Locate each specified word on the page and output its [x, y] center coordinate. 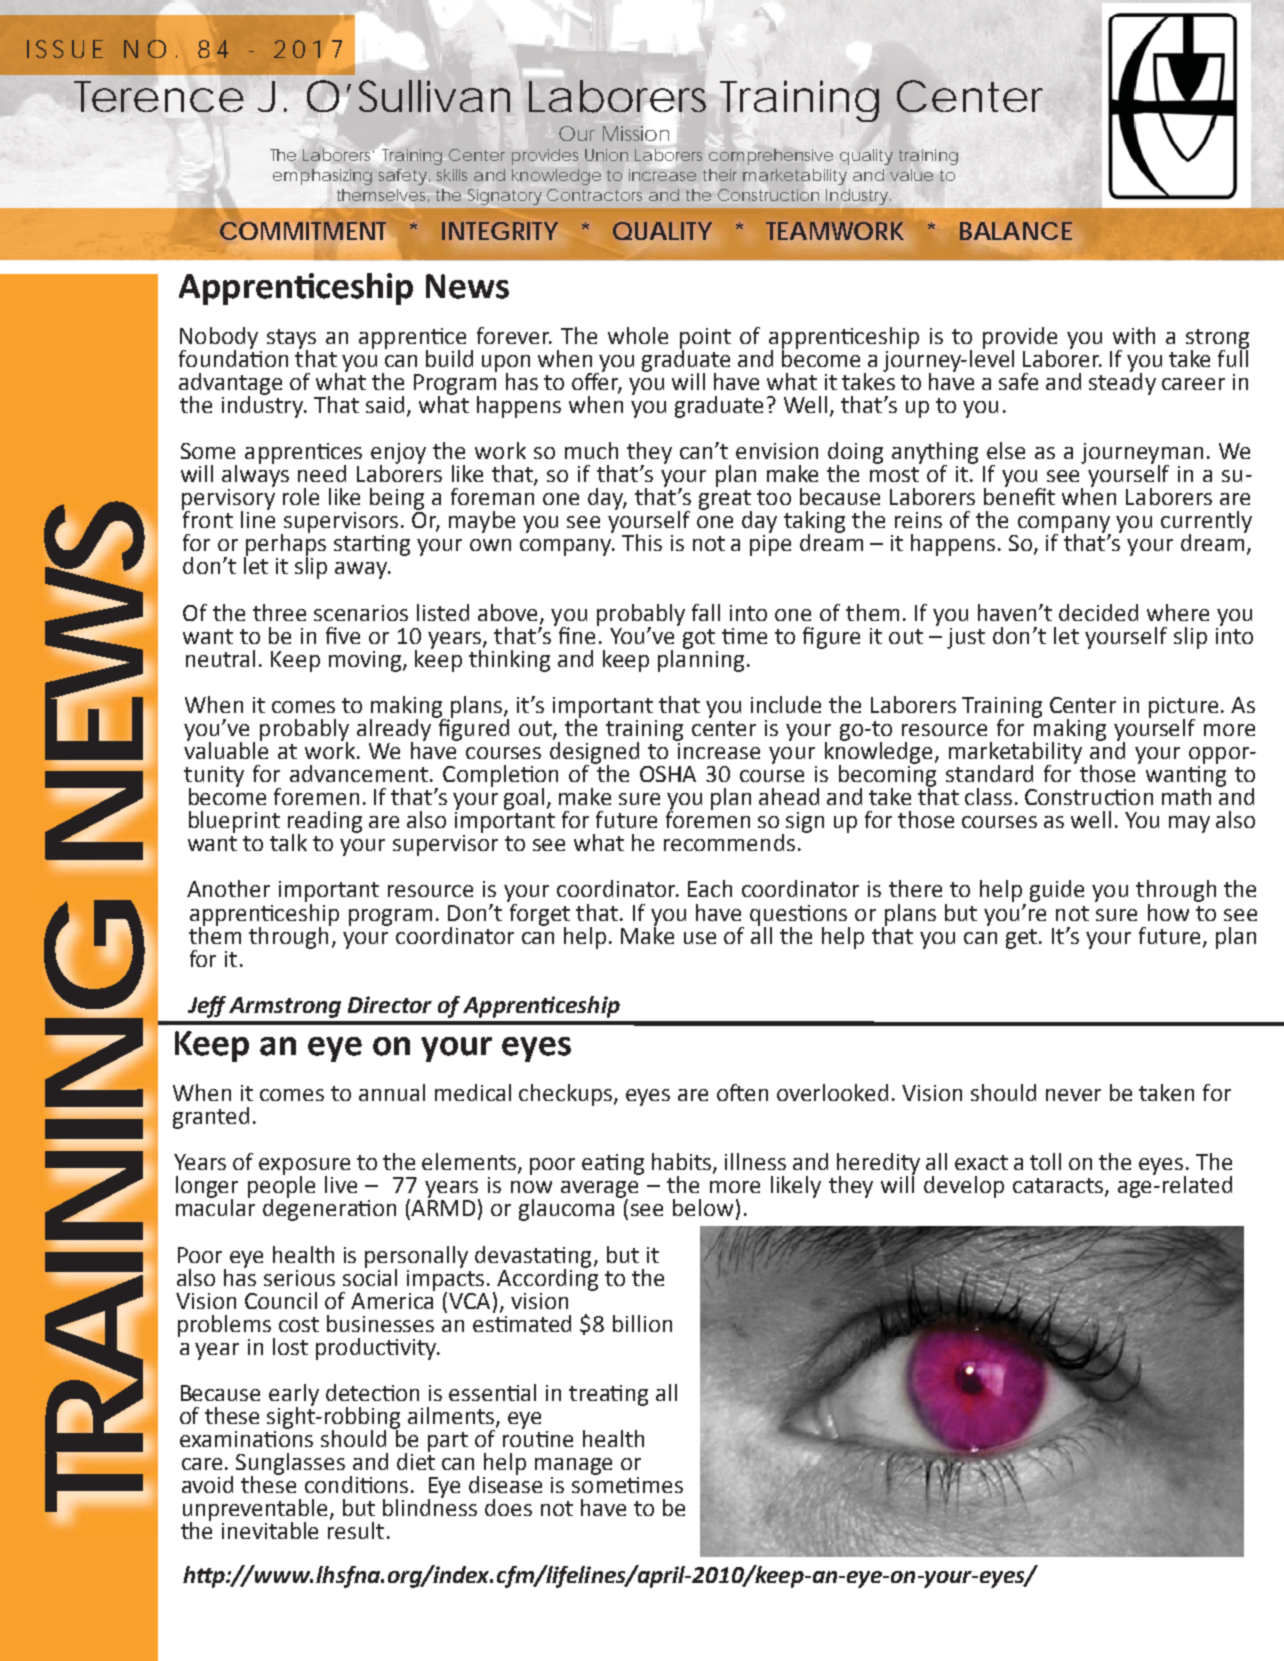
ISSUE [65, 49]
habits [683, 1163]
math [1186, 796]
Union [606, 155]
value [911, 175]
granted [211, 1118]
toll [1045, 1161]
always [255, 475]
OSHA [668, 774]
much [591, 450]
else [1006, 450]
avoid [207, 1484]
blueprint [234, 822]
